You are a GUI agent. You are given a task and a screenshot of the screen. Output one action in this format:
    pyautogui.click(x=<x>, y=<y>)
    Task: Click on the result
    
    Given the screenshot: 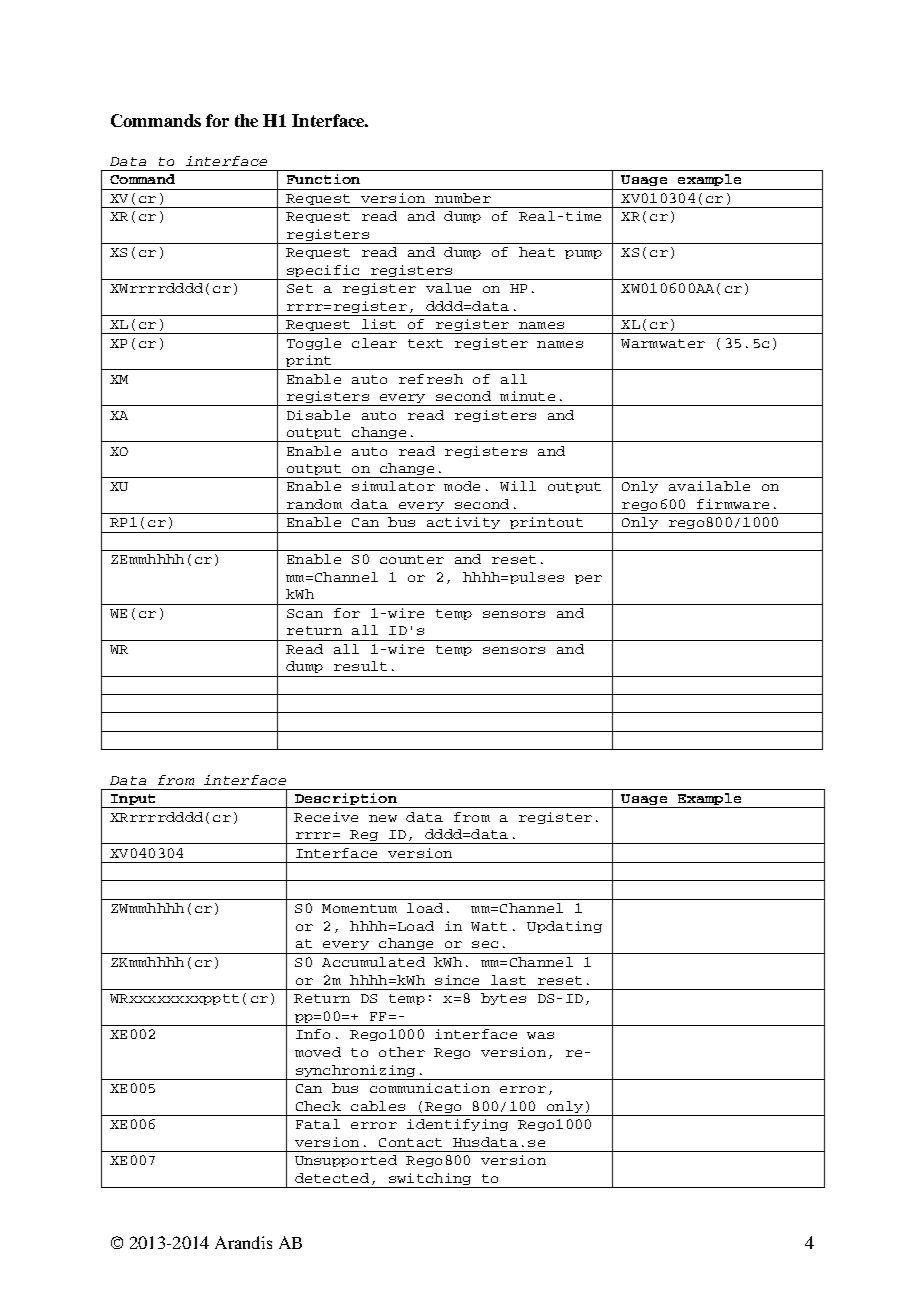 What is the action you would take?
    pyautogui.click(x=360, y=666)
